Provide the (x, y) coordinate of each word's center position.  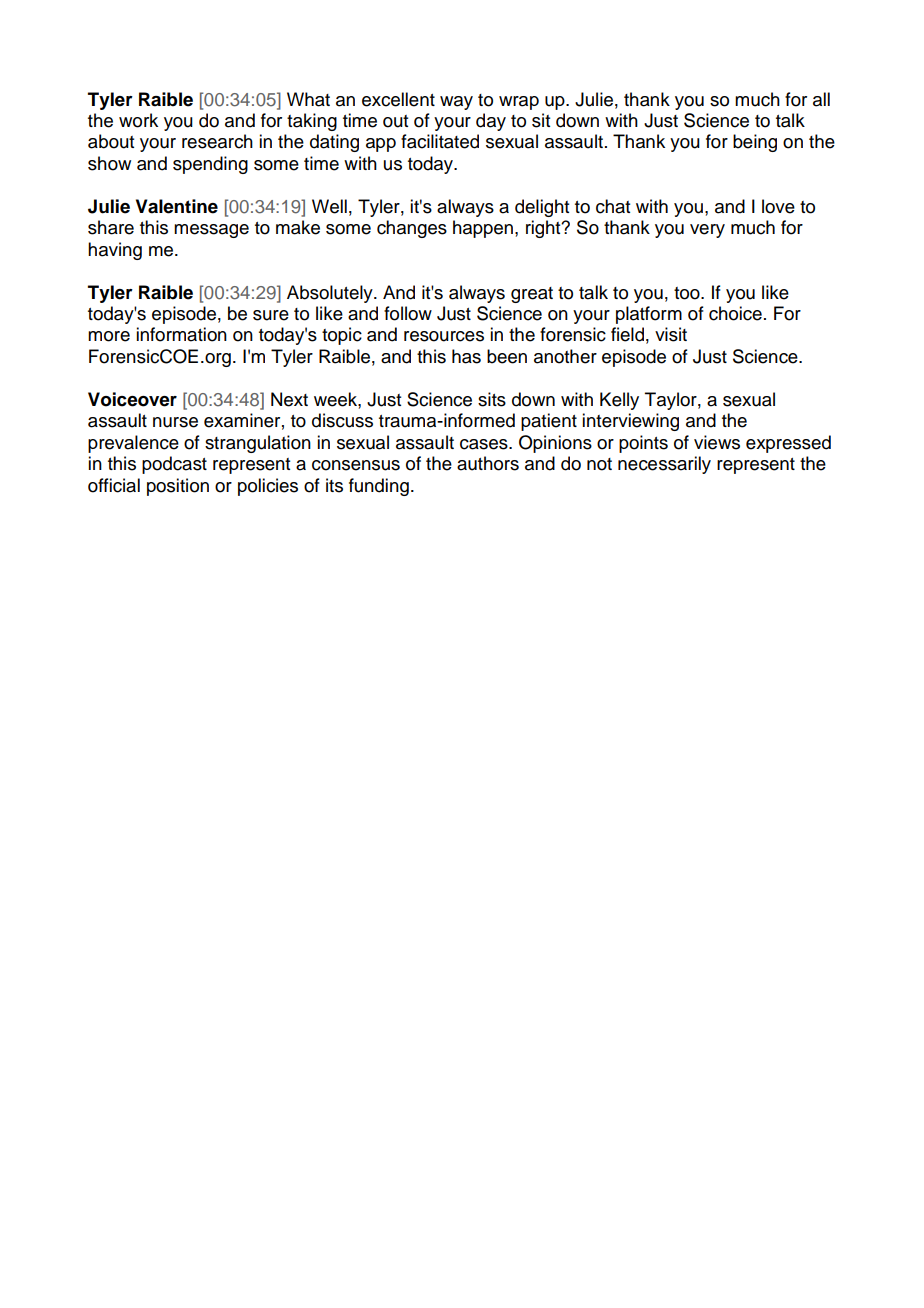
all (821, 99)
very (707, 231)
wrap (519, 103)
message (211, 231)
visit (671, 334)
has (466, 356)
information (181, 334)
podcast (174, 465)
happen (484, 229)
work (138, 120)
